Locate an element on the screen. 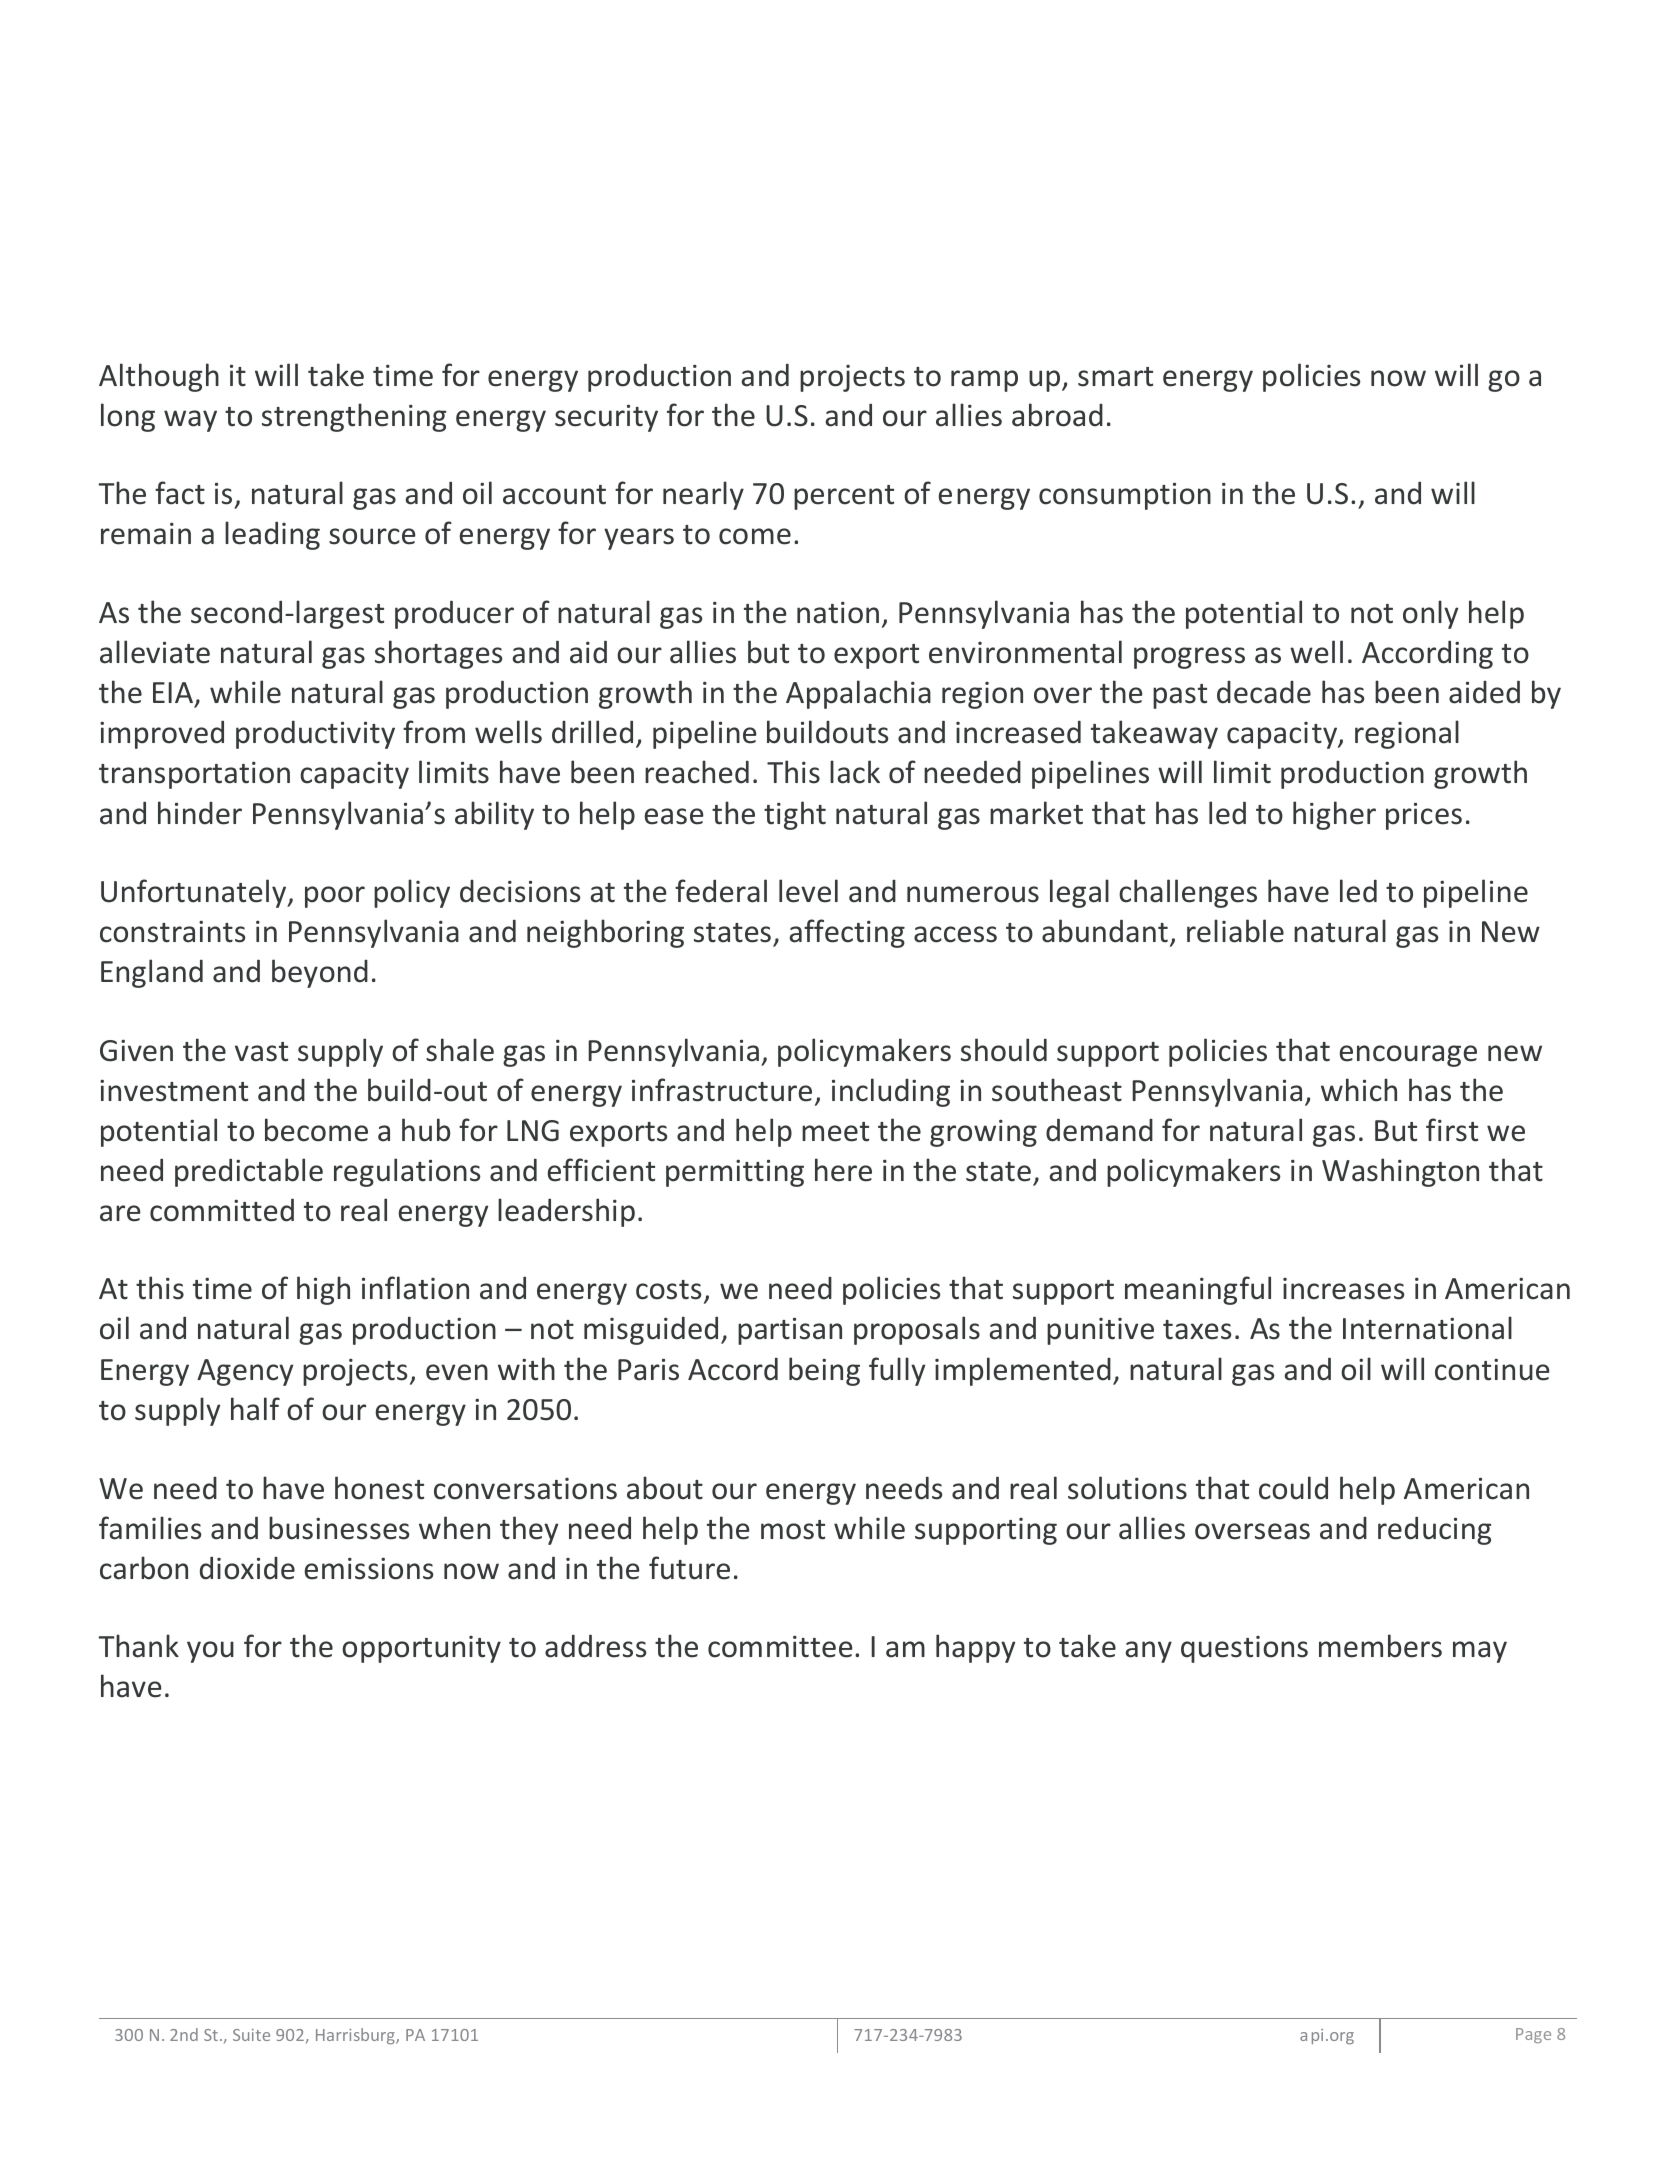 Image resolution: width=1675 pixels, height=2168 pixels. percent is located at coordinates (844, 497).
